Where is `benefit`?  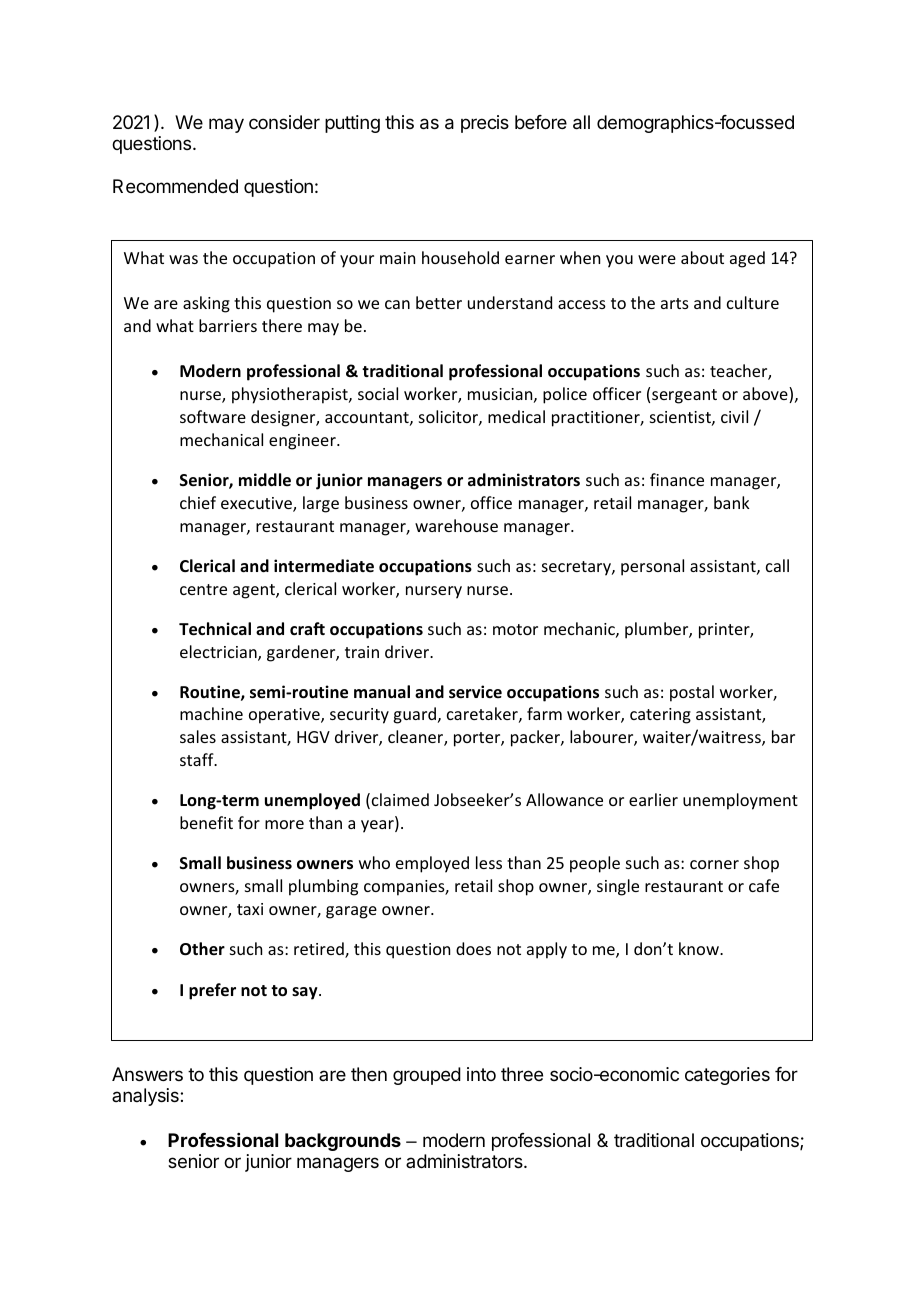
benefit is located at coordinates (206, 822).
